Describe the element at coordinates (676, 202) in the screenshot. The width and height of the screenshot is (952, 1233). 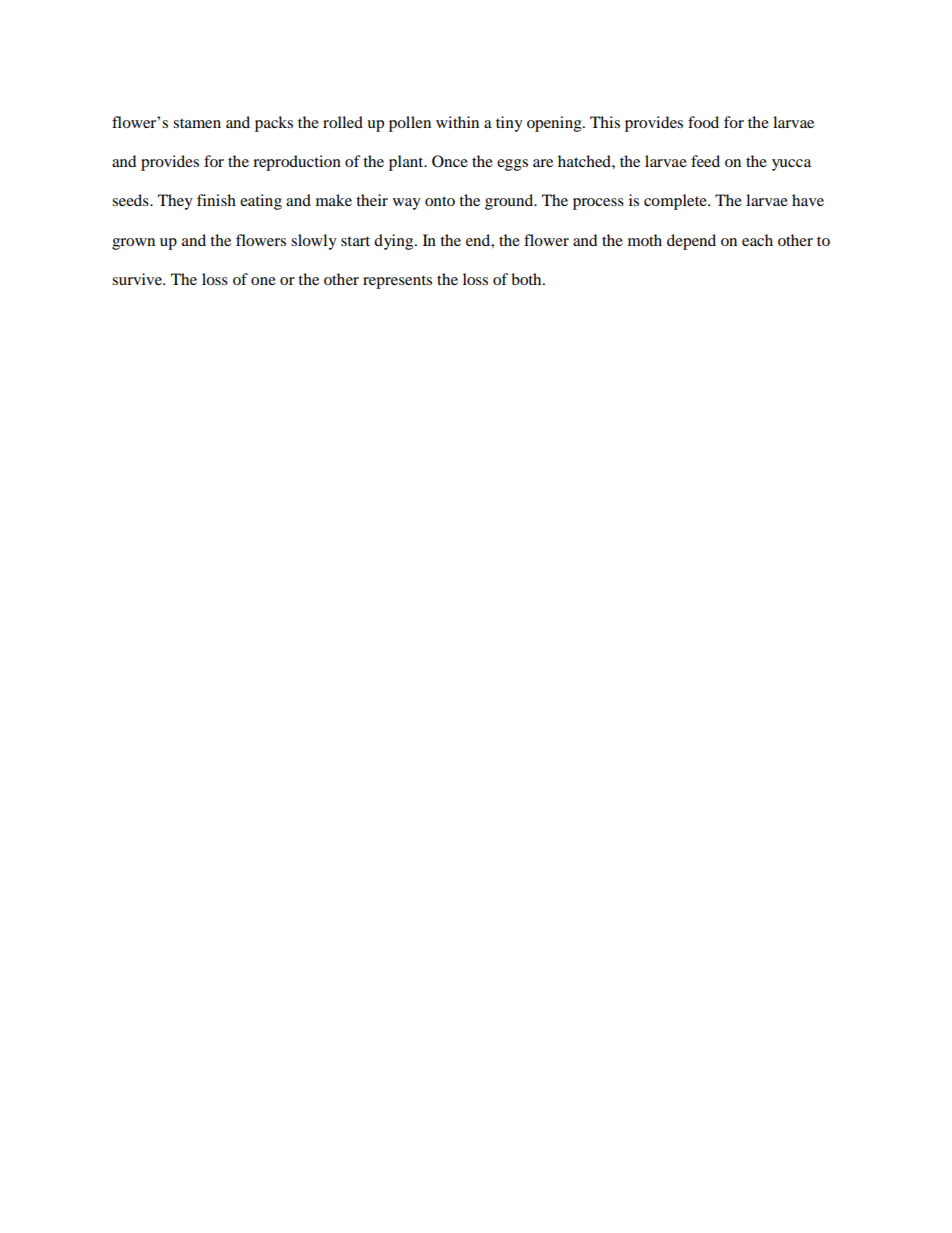
I see `complete` at that location.
